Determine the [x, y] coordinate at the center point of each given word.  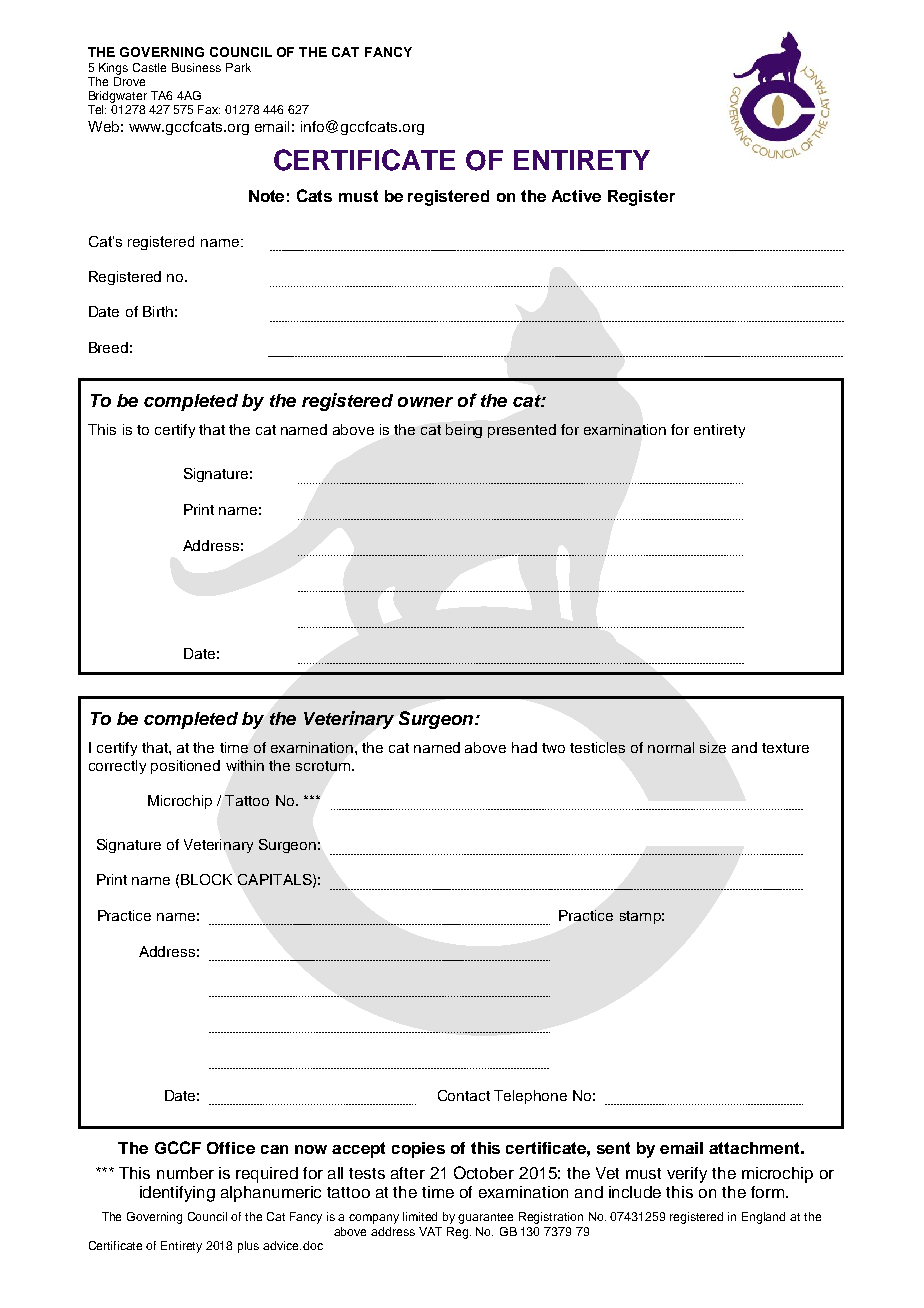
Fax [209, 109]
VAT [430, 1231]
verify [687, 1175]
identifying [177, 1194]
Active [576, 196]
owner [425, 402]
